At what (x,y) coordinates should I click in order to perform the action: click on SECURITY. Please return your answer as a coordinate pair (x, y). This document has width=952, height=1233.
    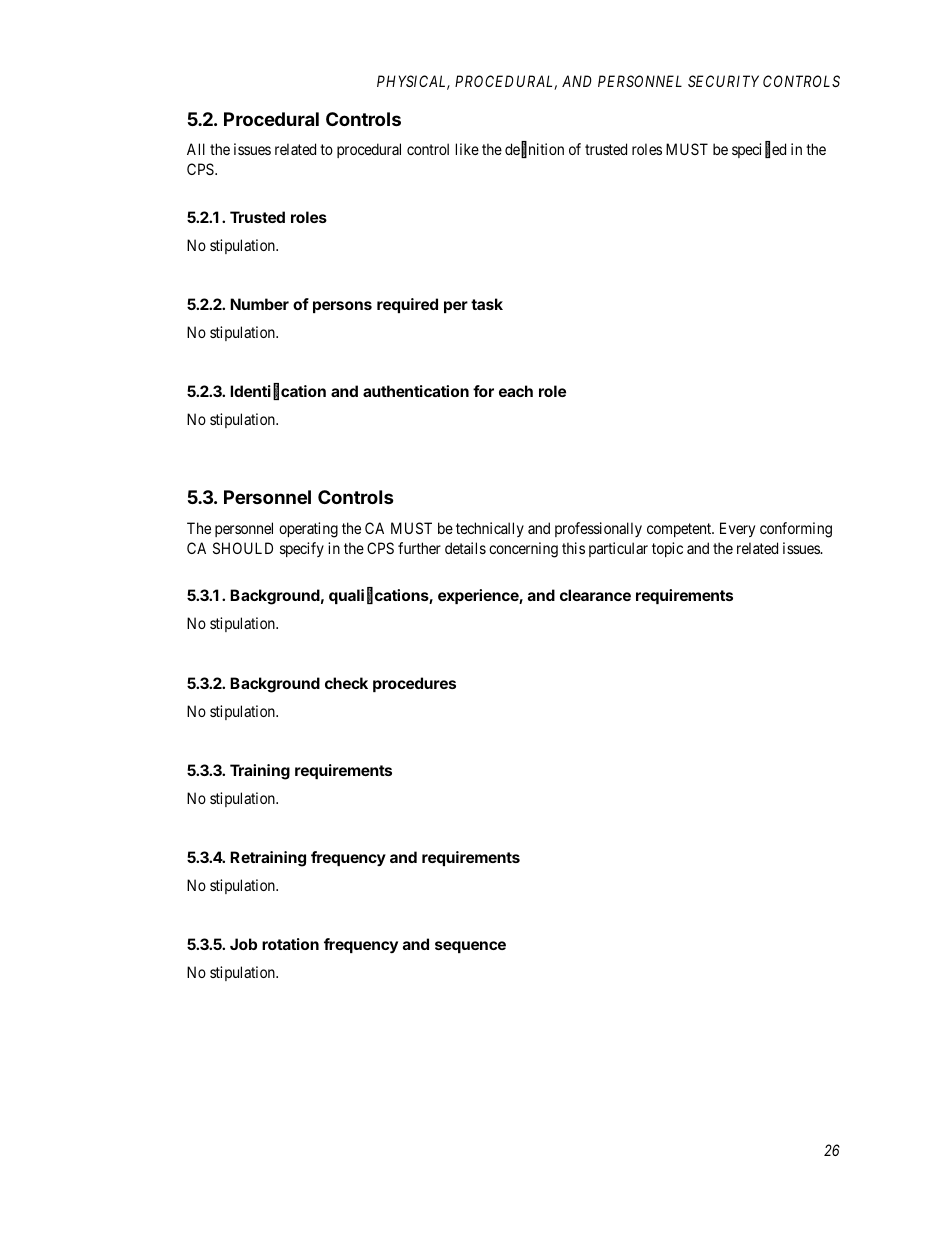
    Looking at the image, I should click on (723, 81).
